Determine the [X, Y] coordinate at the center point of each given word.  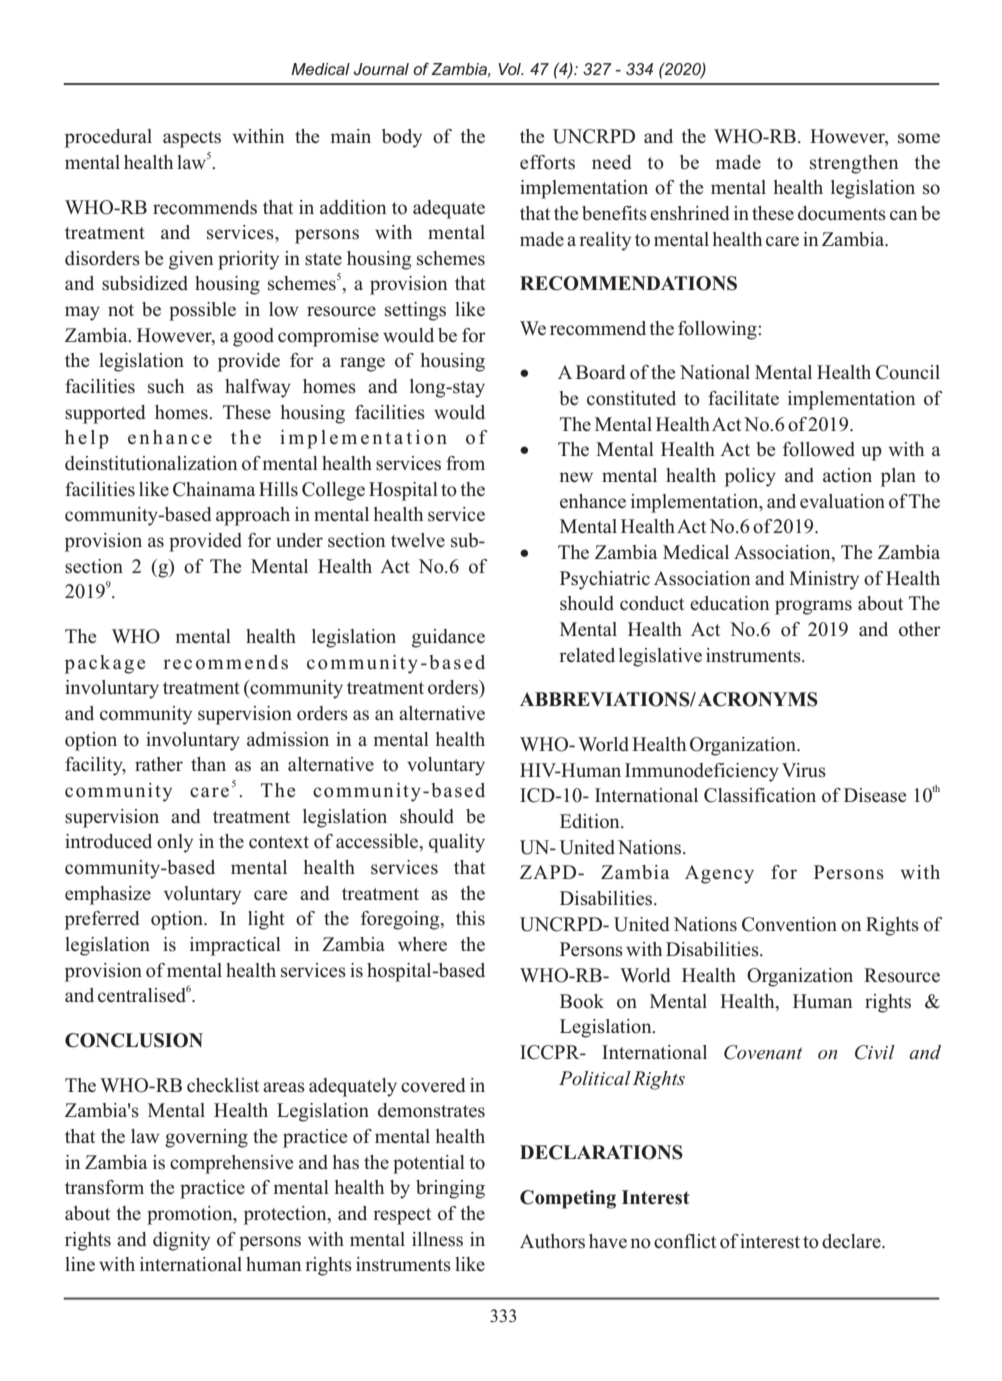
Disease [875, 795]
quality [457, 843]
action [847, 475]
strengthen [854, 164]
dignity [181, 1241]
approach [253, 516]
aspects [192, 139]
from [465, 463]
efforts [547, 162]
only [175, 843]
